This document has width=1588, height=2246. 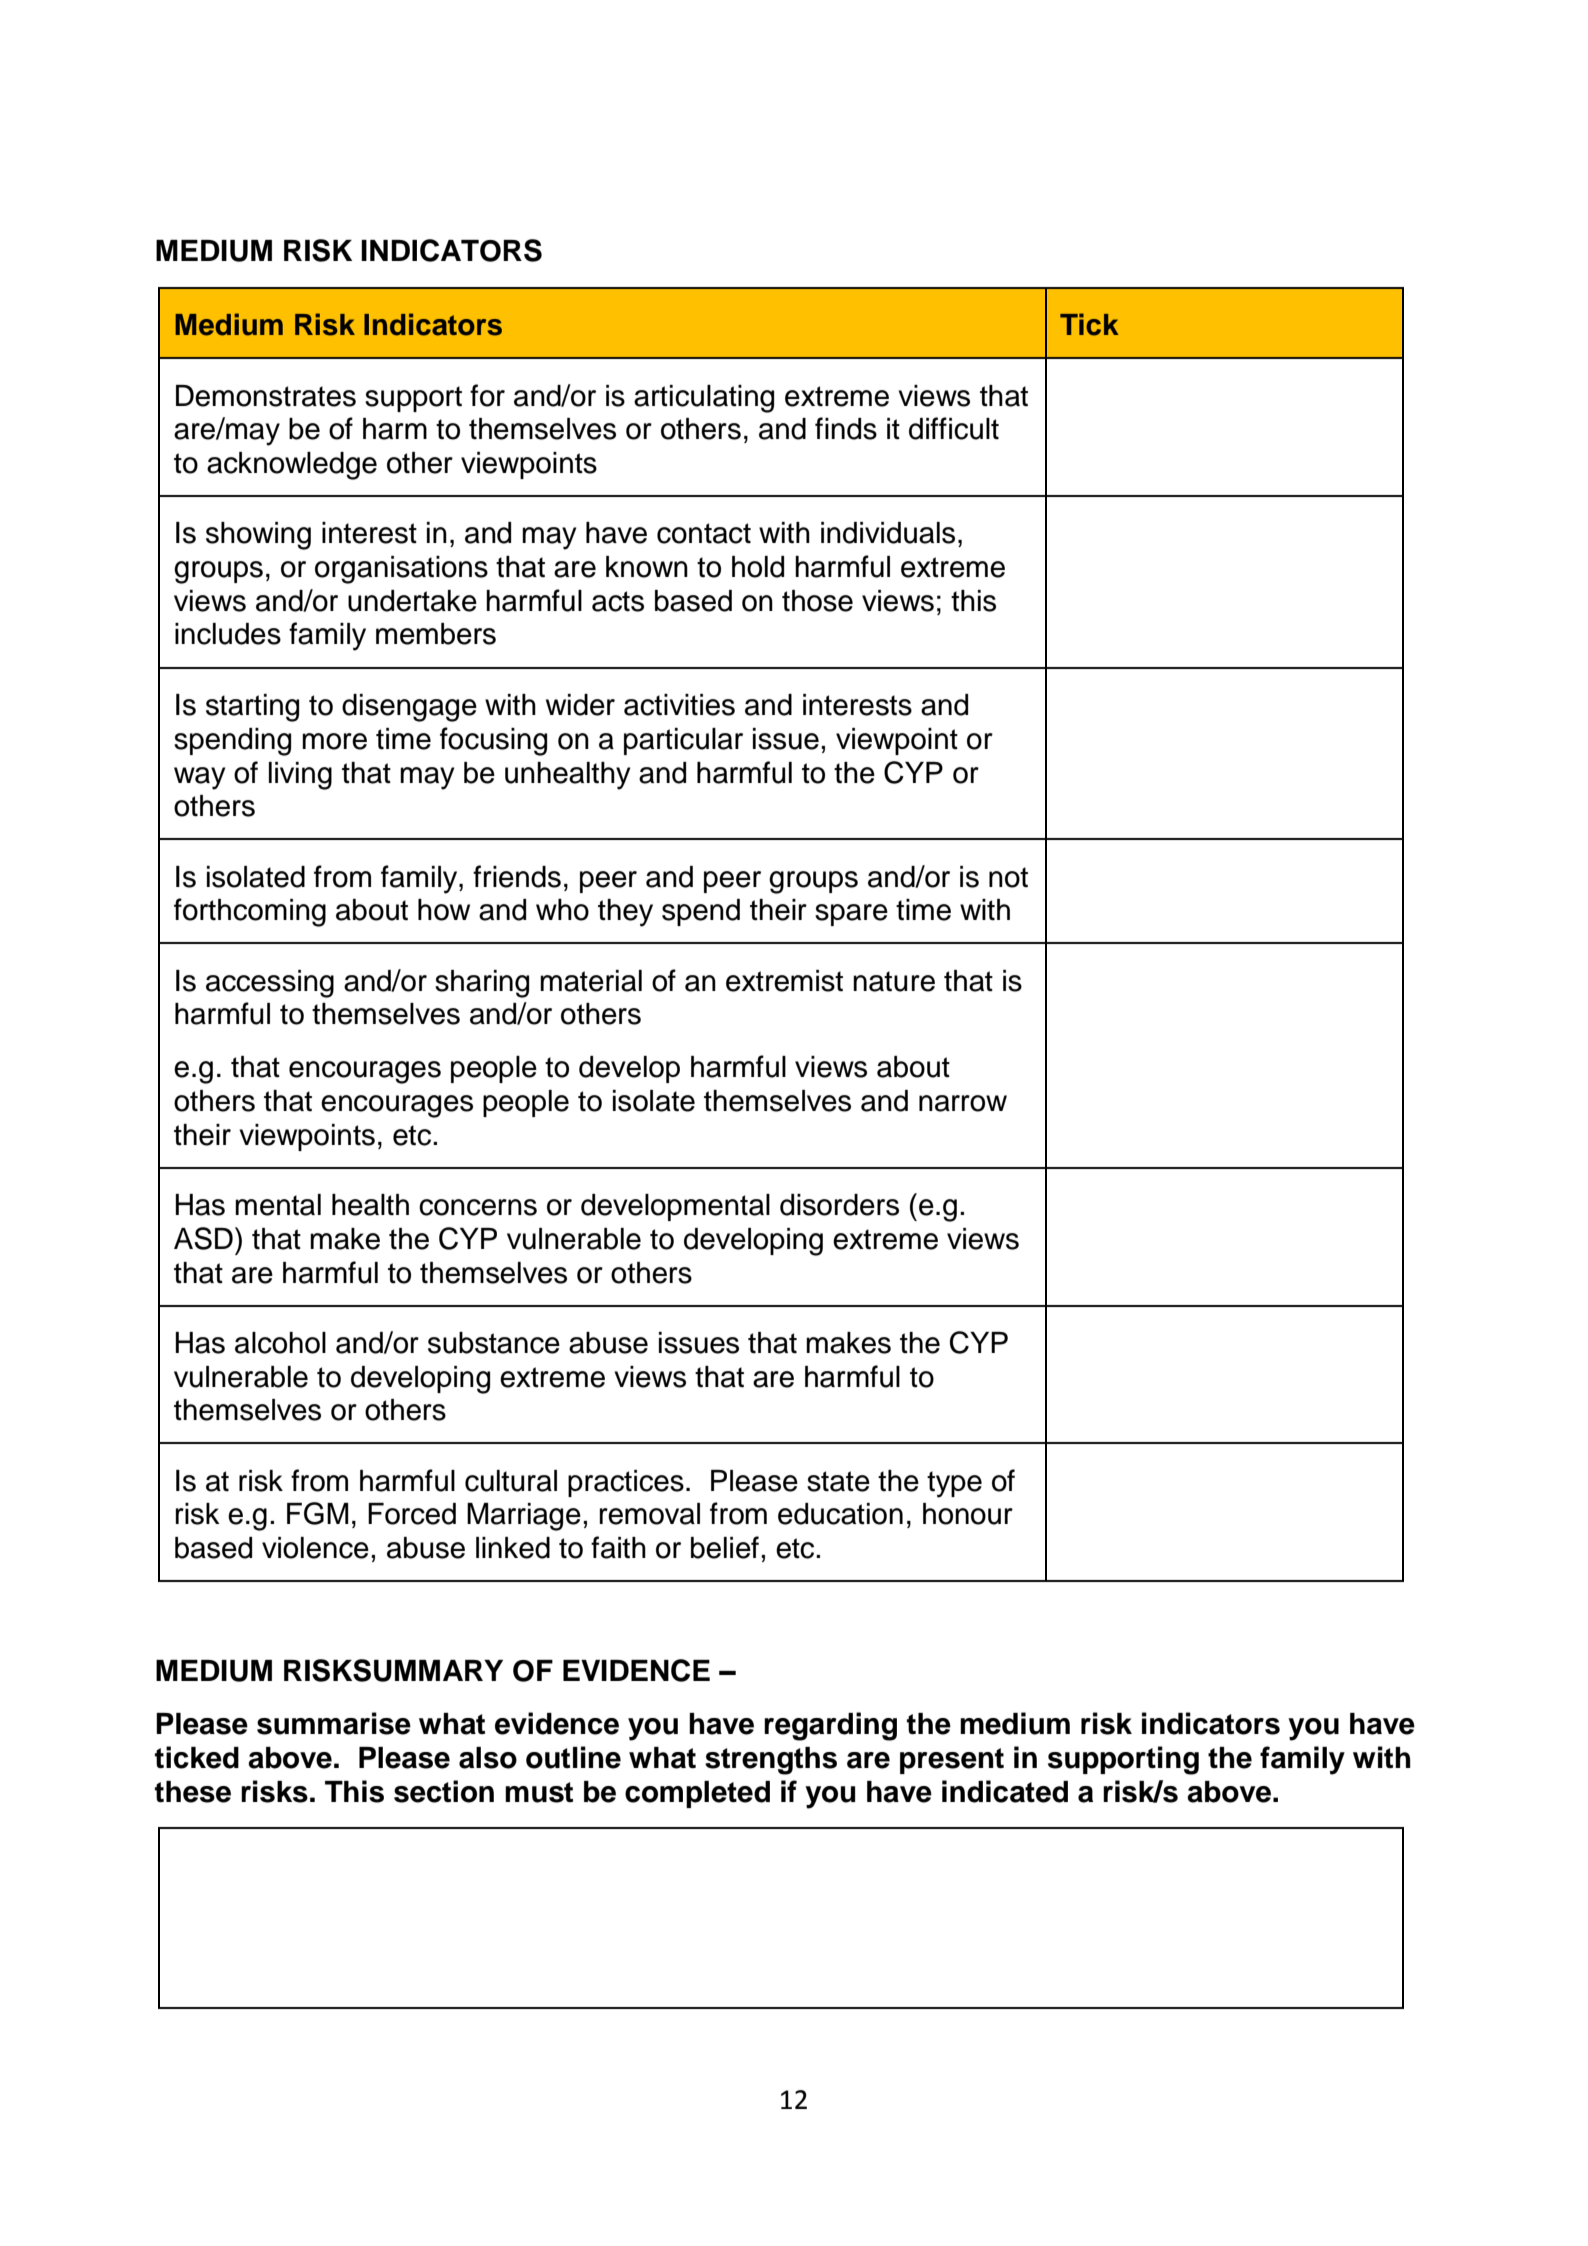 What do you see at coordinates (334, 1723) in the document?
I see `summarise` at bounding box center [334, 1723].
